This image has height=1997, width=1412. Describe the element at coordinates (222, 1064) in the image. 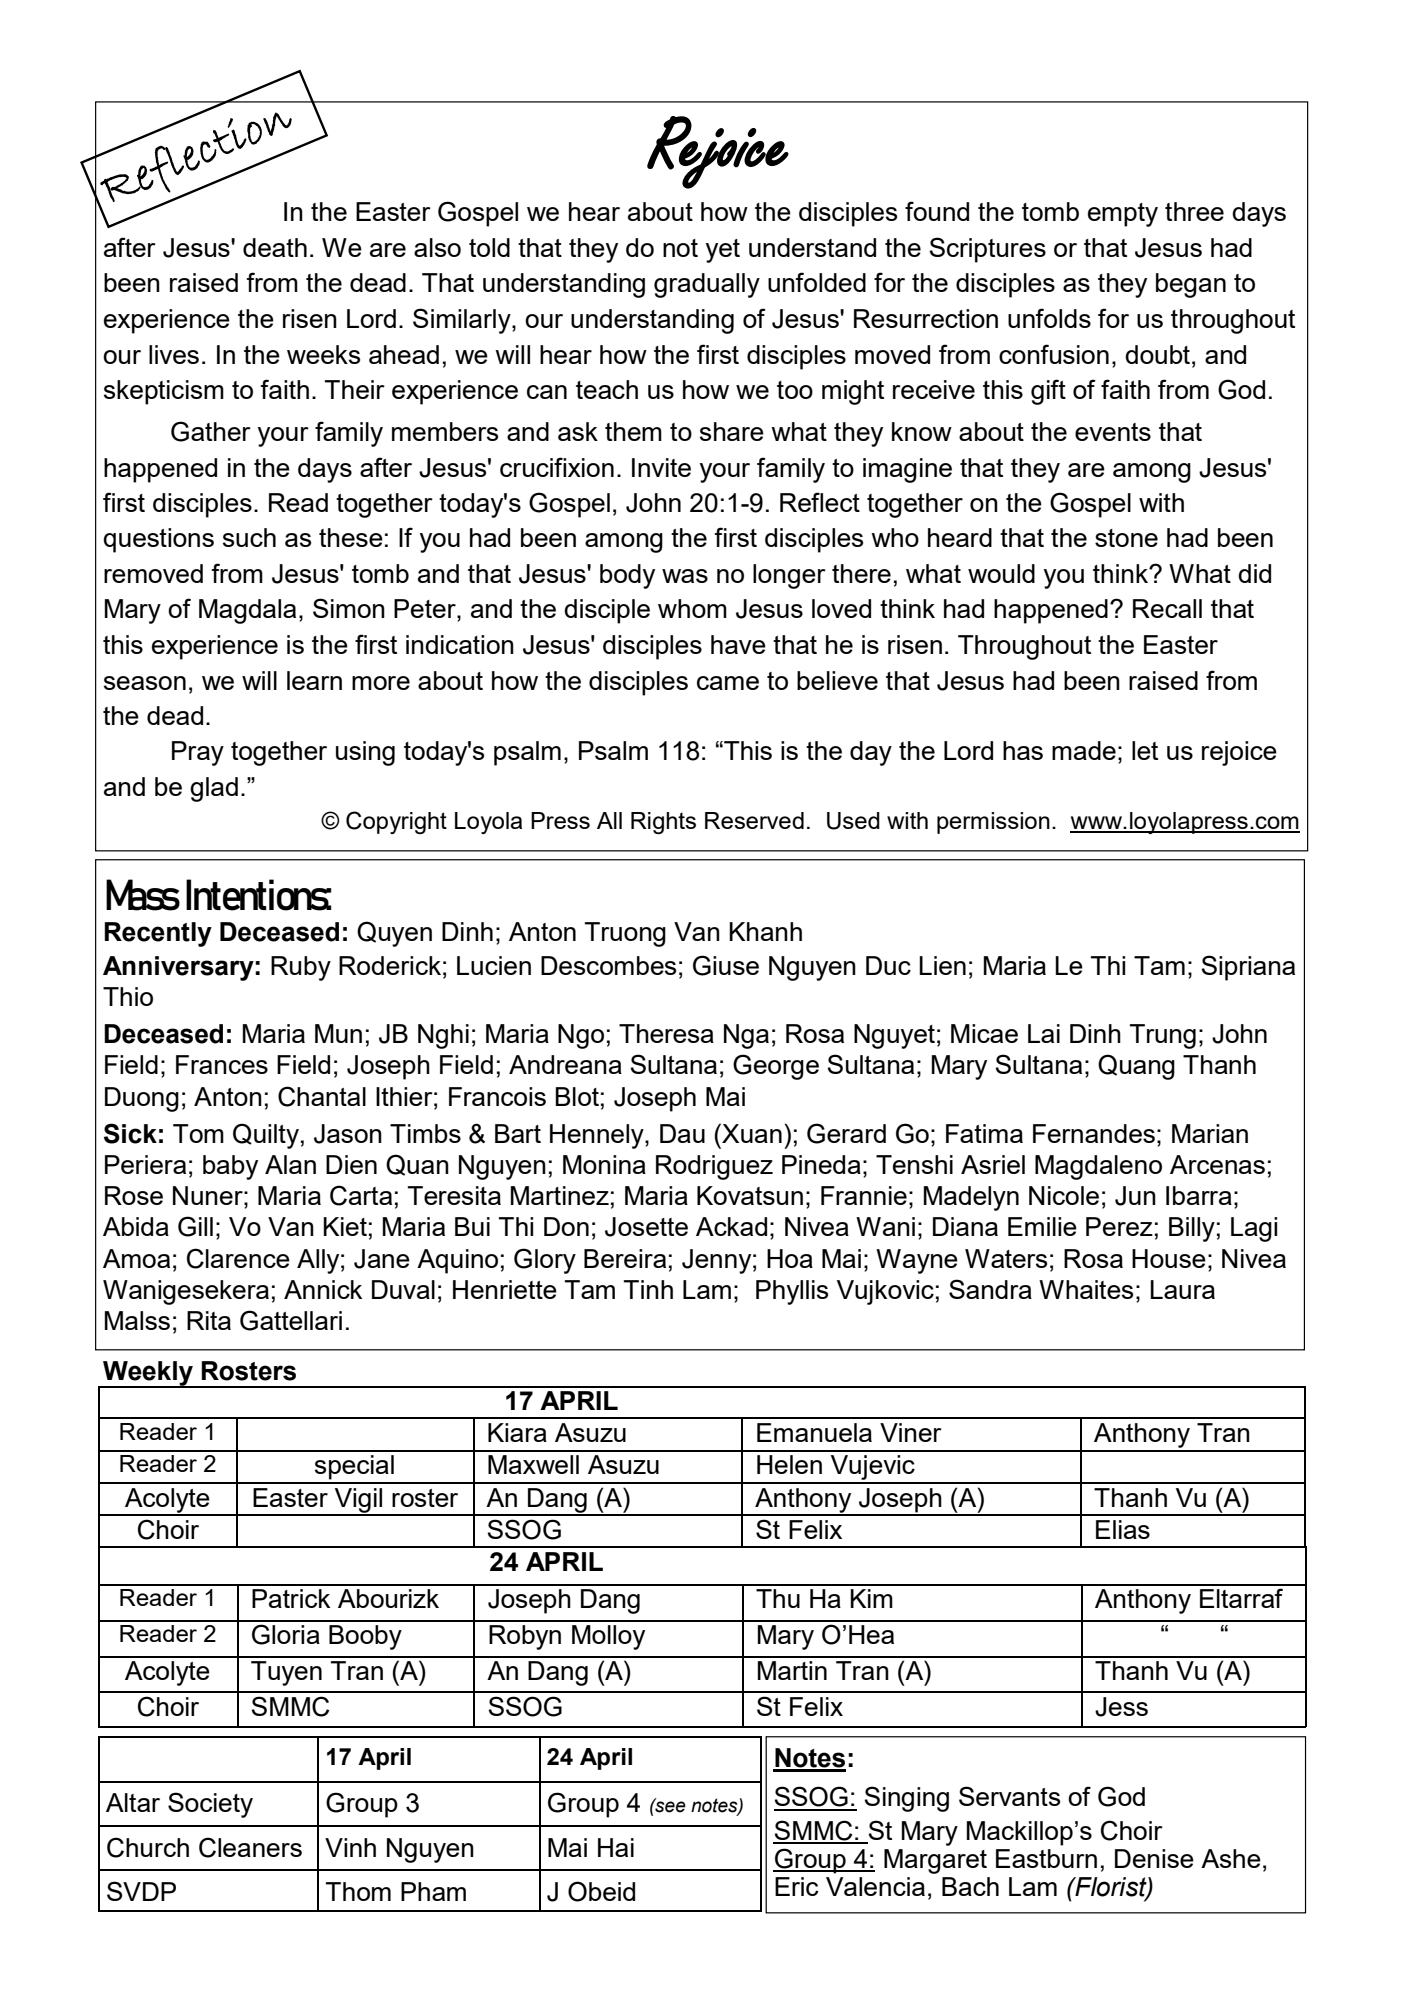

I see `Frances` at that location.
